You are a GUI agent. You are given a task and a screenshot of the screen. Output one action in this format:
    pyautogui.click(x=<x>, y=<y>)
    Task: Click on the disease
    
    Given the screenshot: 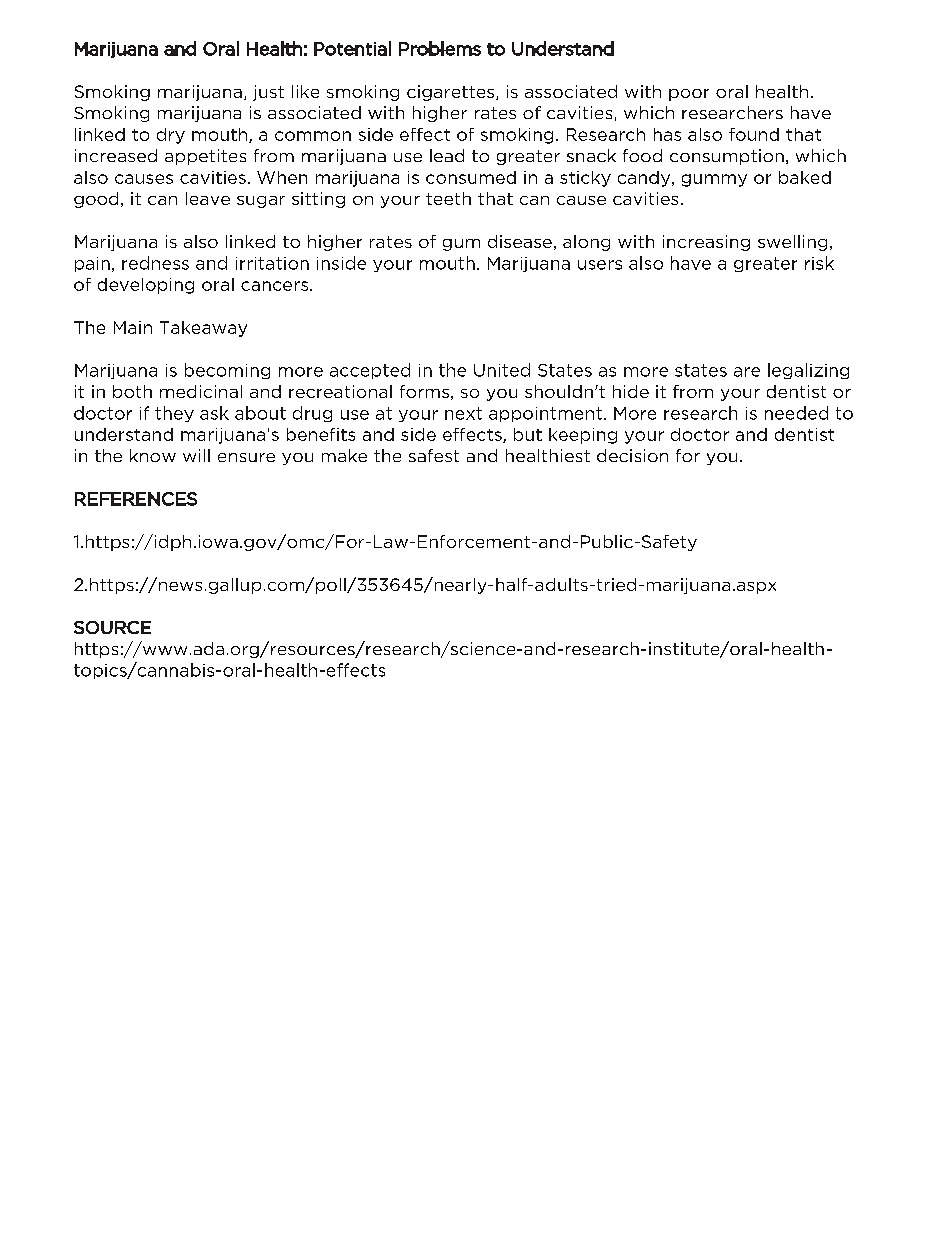 What is the action you would take?
    pyautogui.click(x=520, y=241)
